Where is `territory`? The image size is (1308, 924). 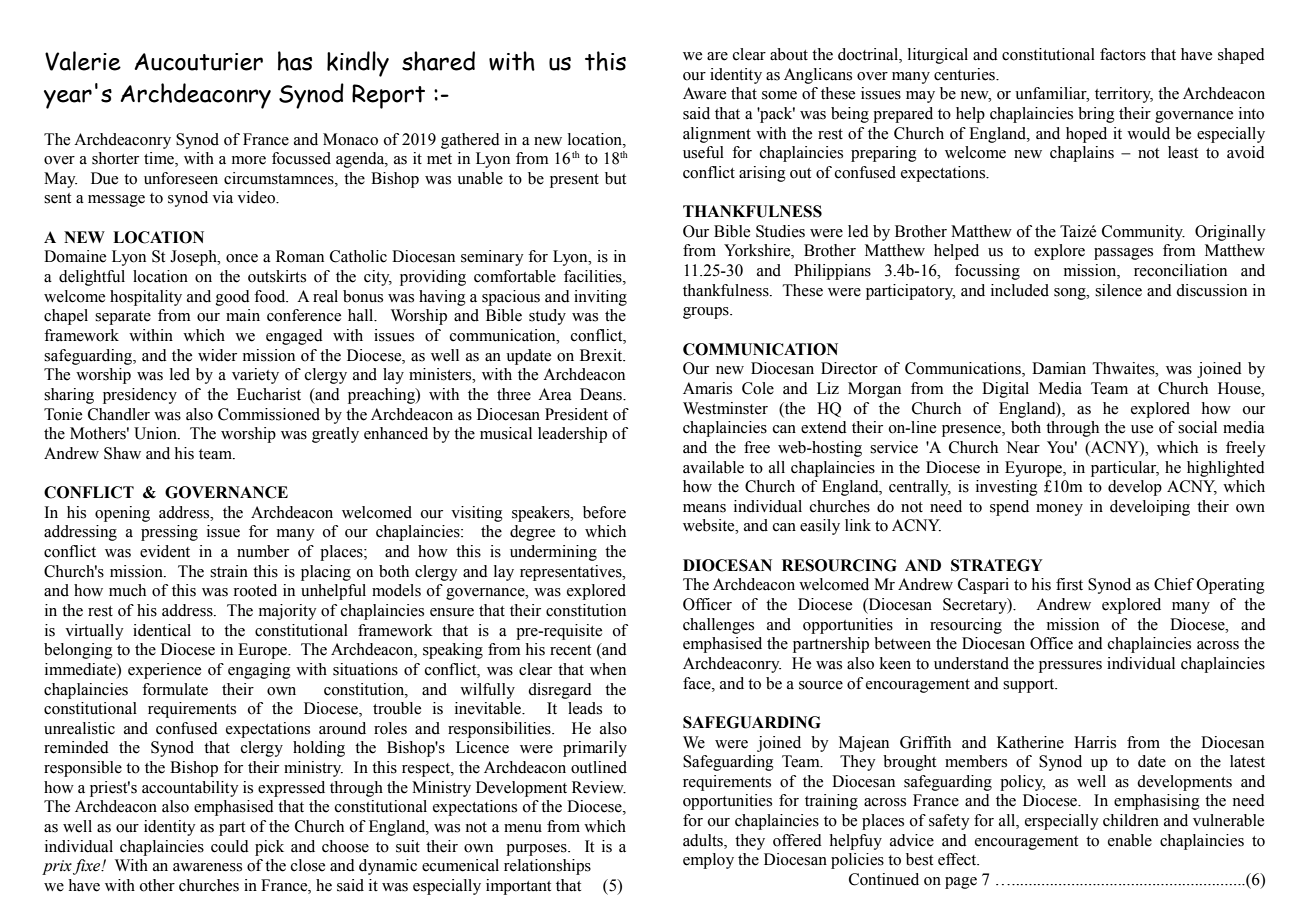
territory is located at coordinates (1124, 95).
